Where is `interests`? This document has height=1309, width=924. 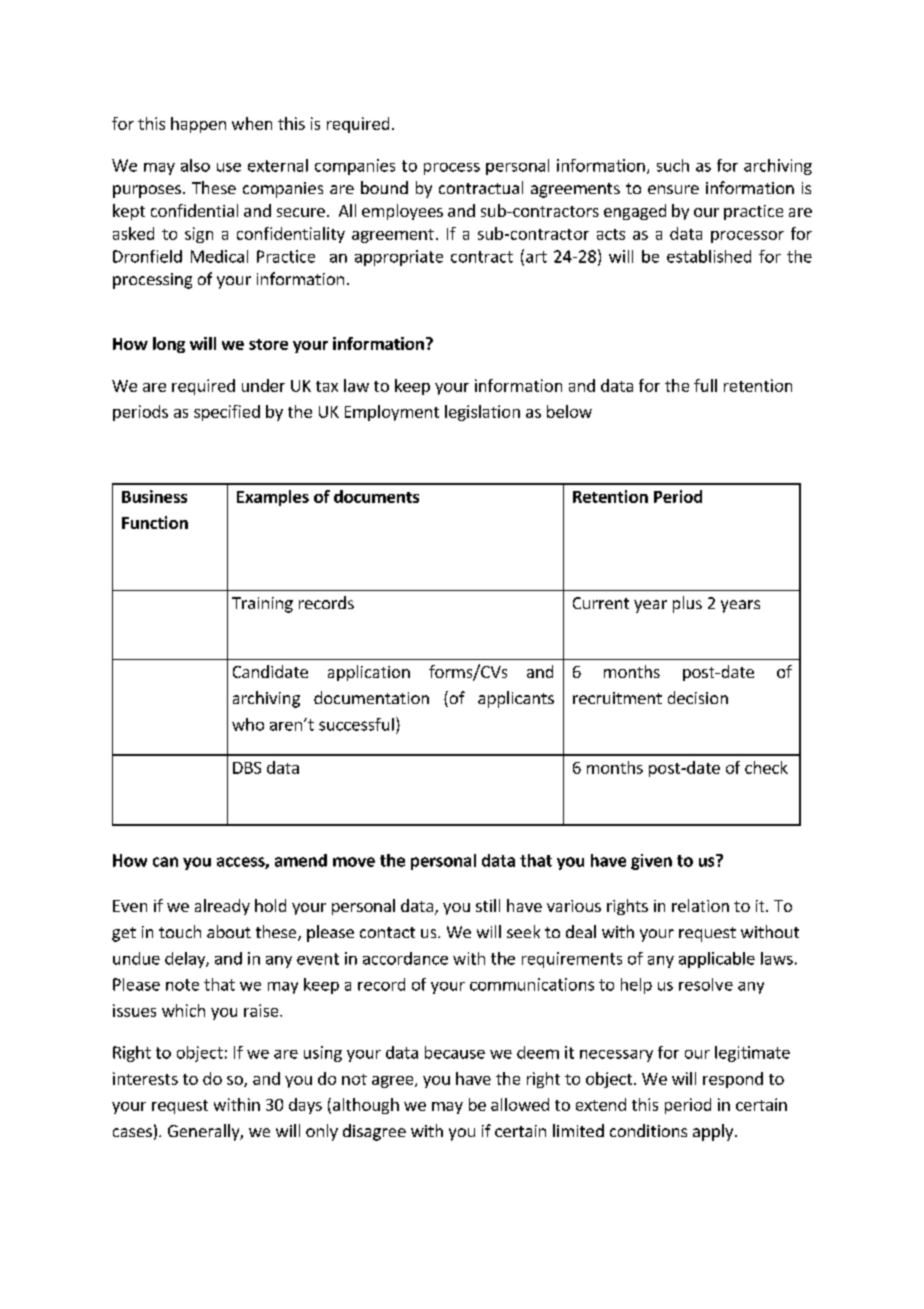
interests is located at coordinates (145, 1078).
